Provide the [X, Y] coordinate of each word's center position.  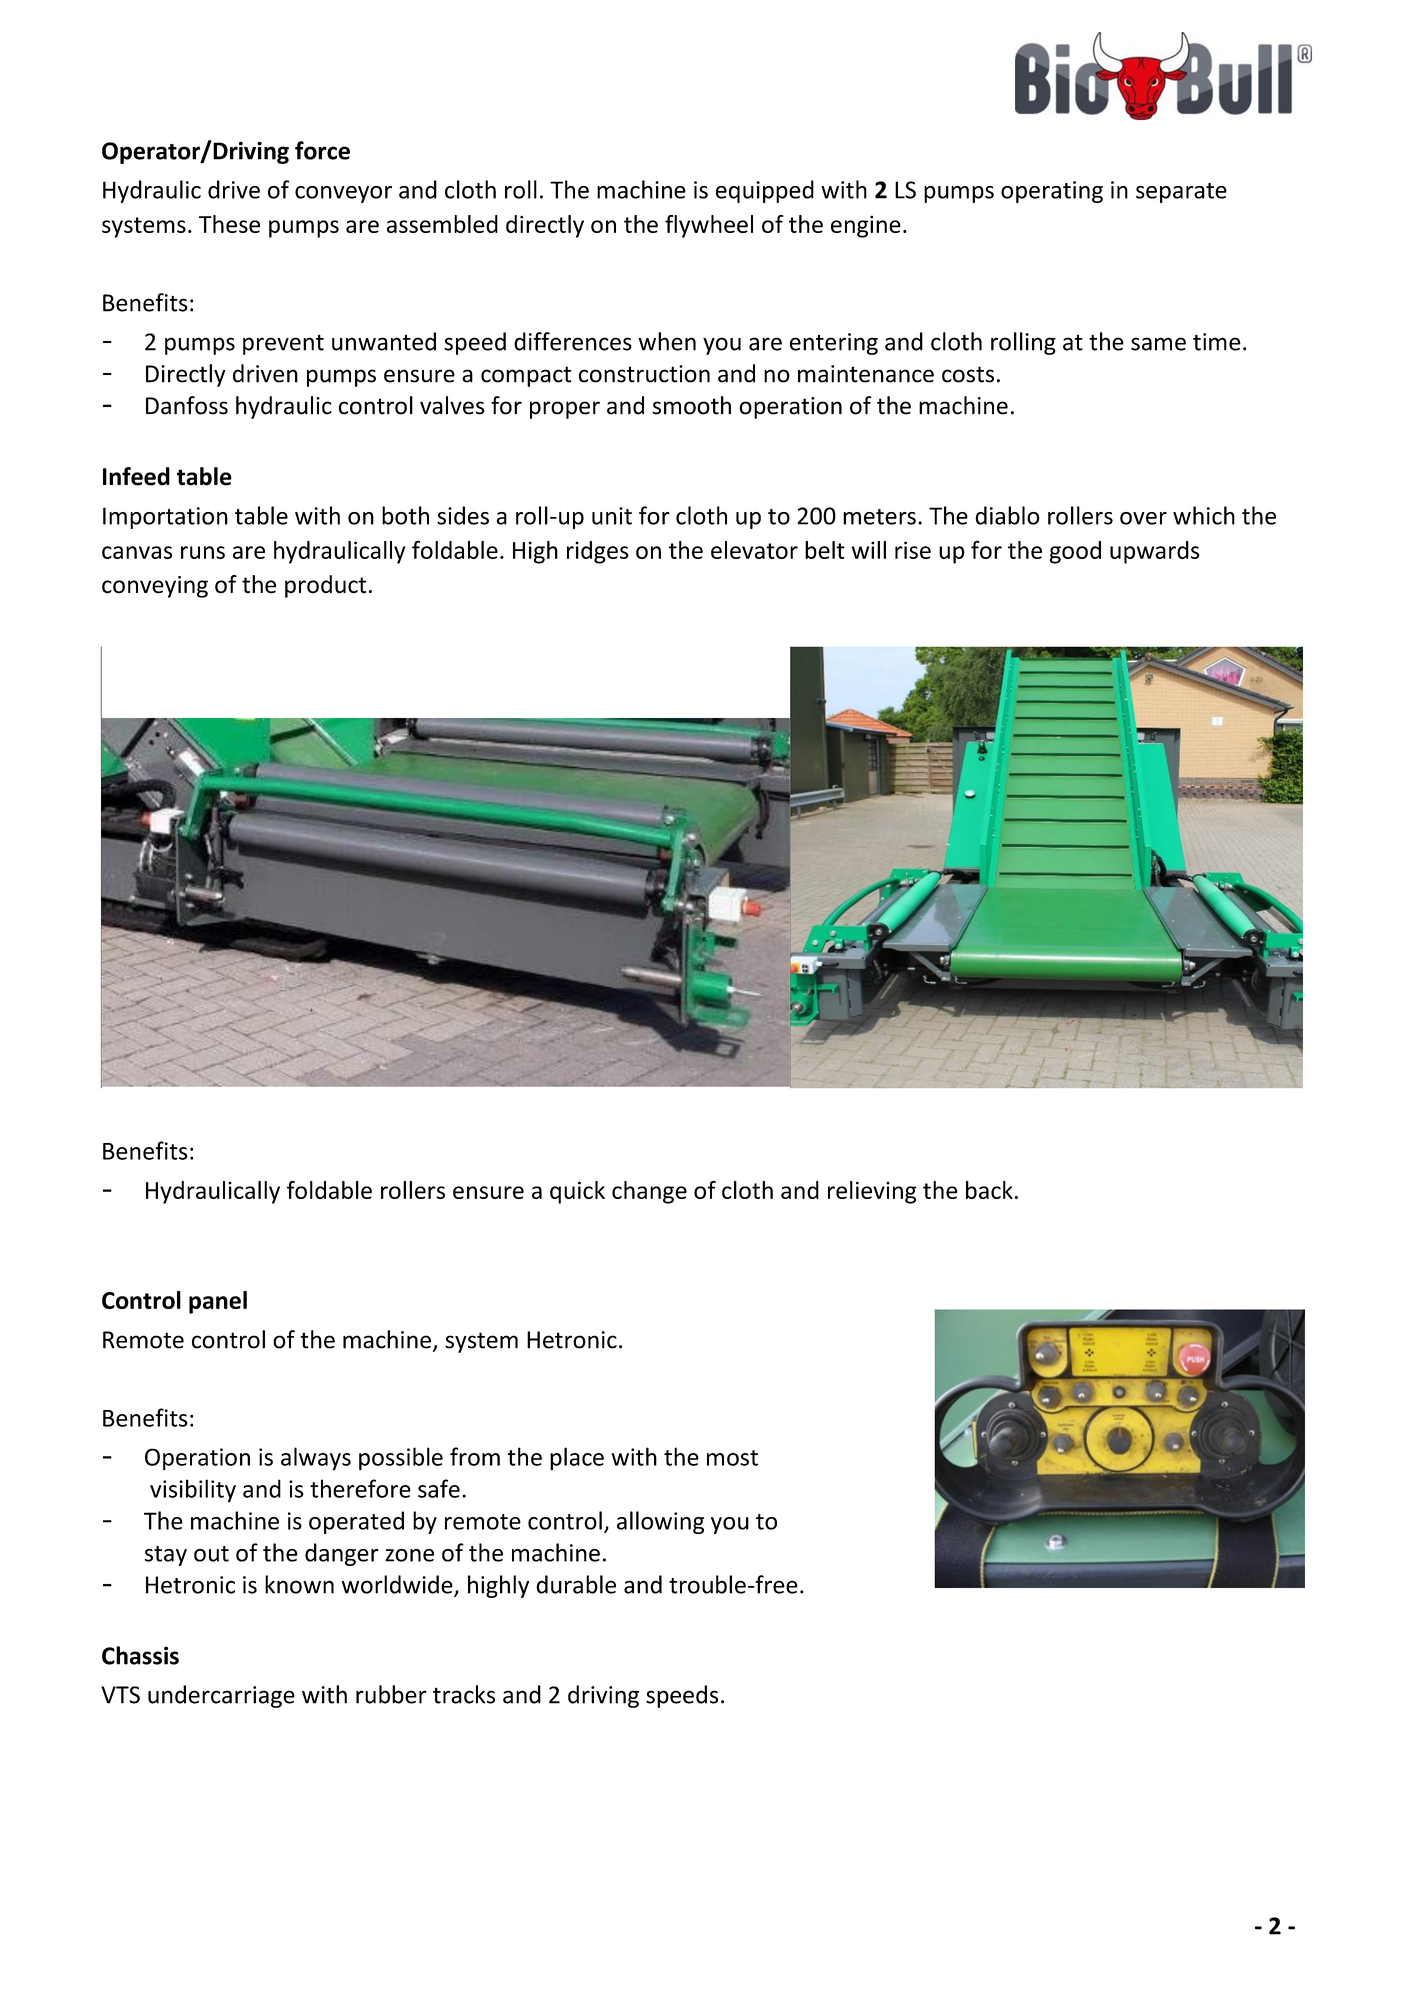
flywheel [709, 226]
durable [576, 1584]
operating [1052, 192]
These [229, 224]
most [732, 1458]
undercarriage [221, 1696]
